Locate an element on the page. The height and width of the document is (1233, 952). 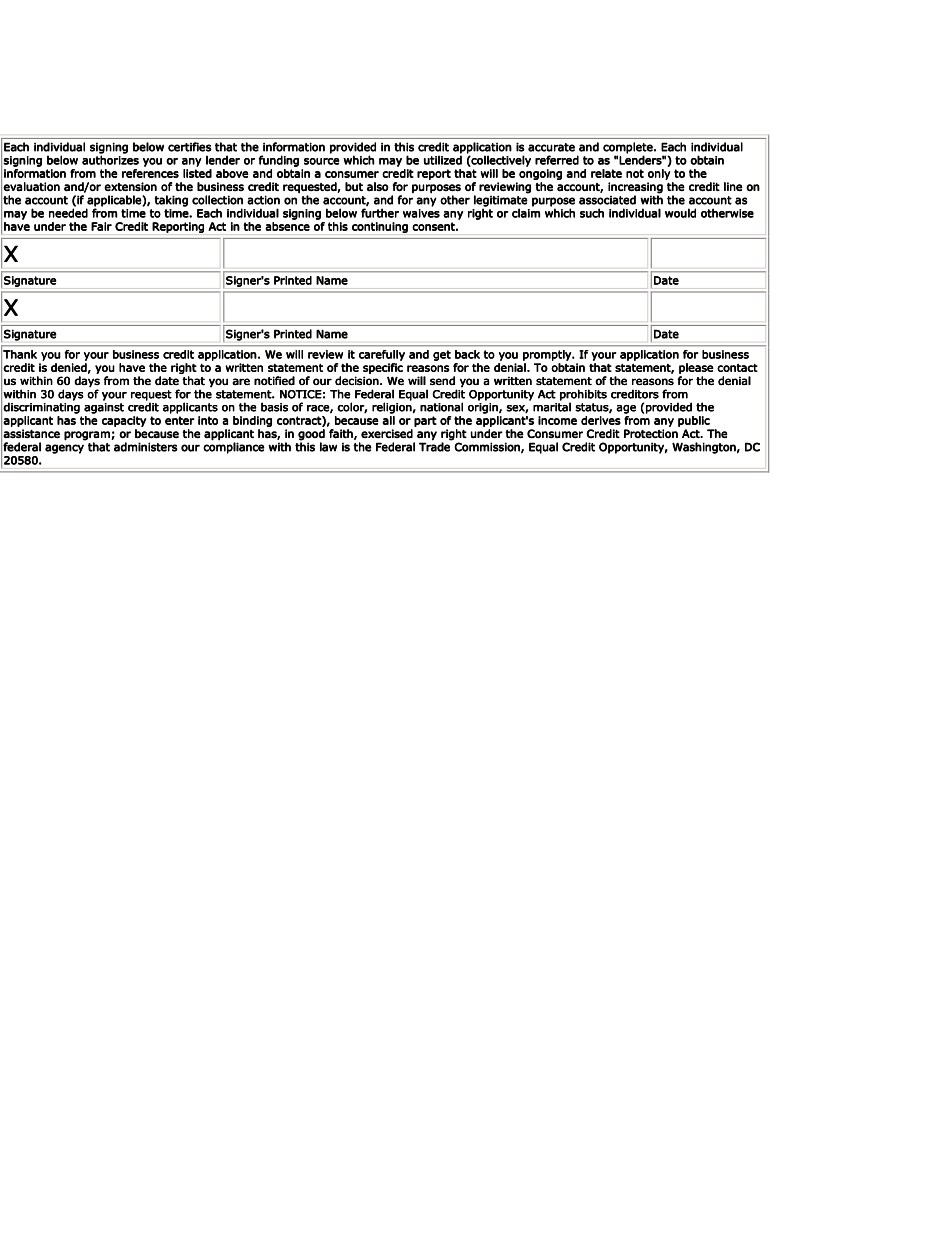
Protection is located at coordinates (651, 433).
